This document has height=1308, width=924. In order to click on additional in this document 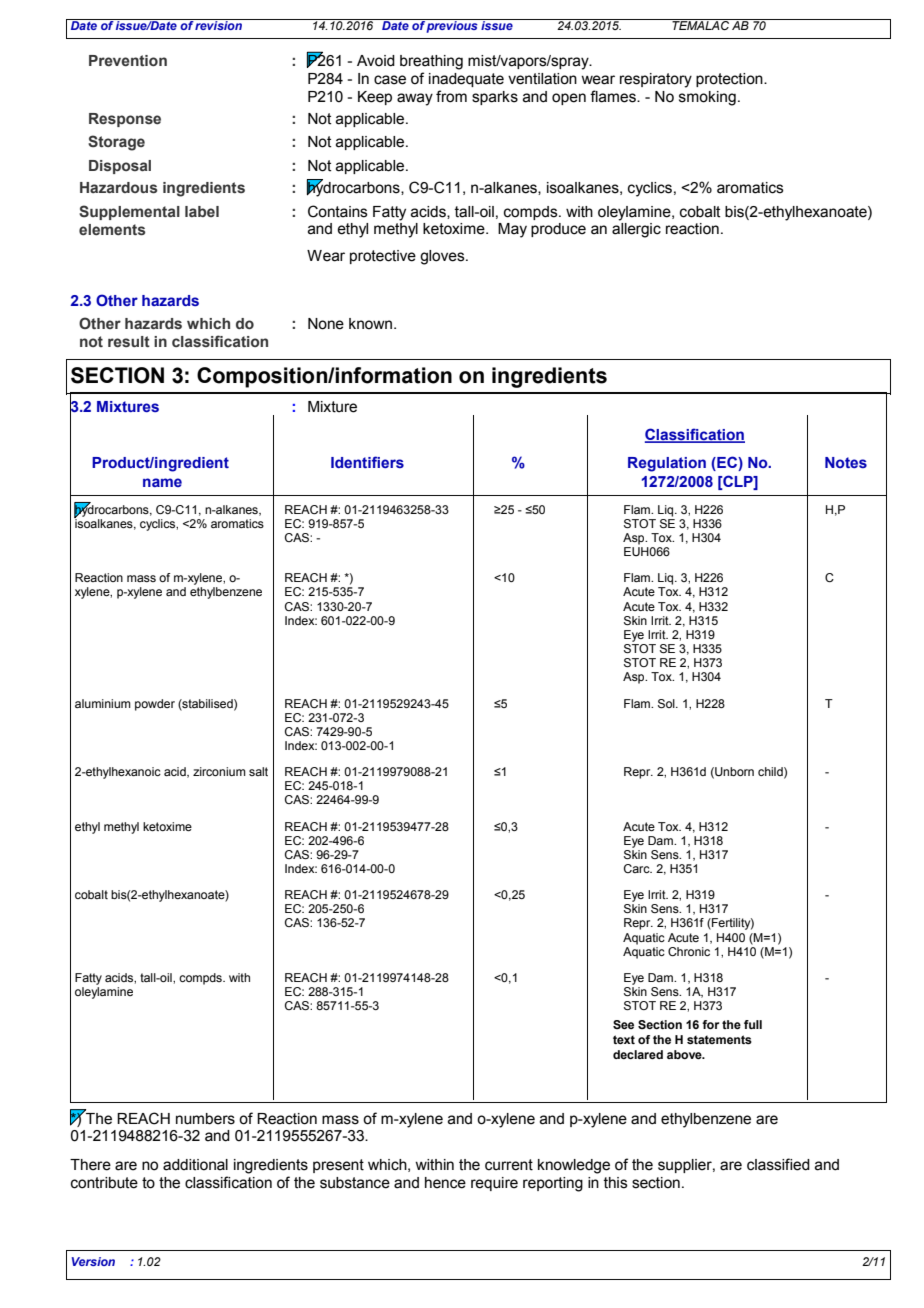, I will do `click(195, 1165)`.
